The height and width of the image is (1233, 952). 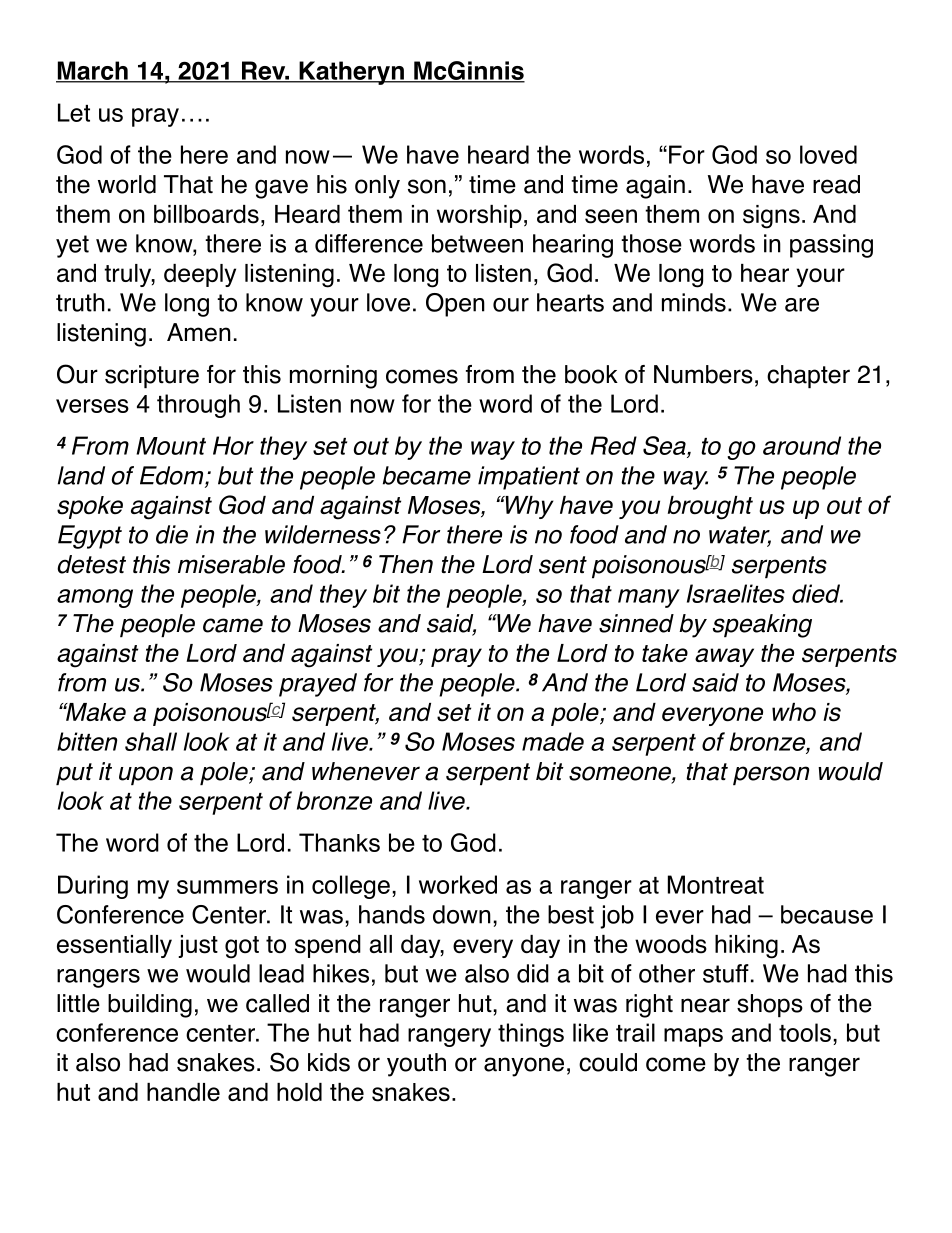 What do you see at coordinates (771, 775) in the image?
I see `person` at bounding box center [771, 775].
